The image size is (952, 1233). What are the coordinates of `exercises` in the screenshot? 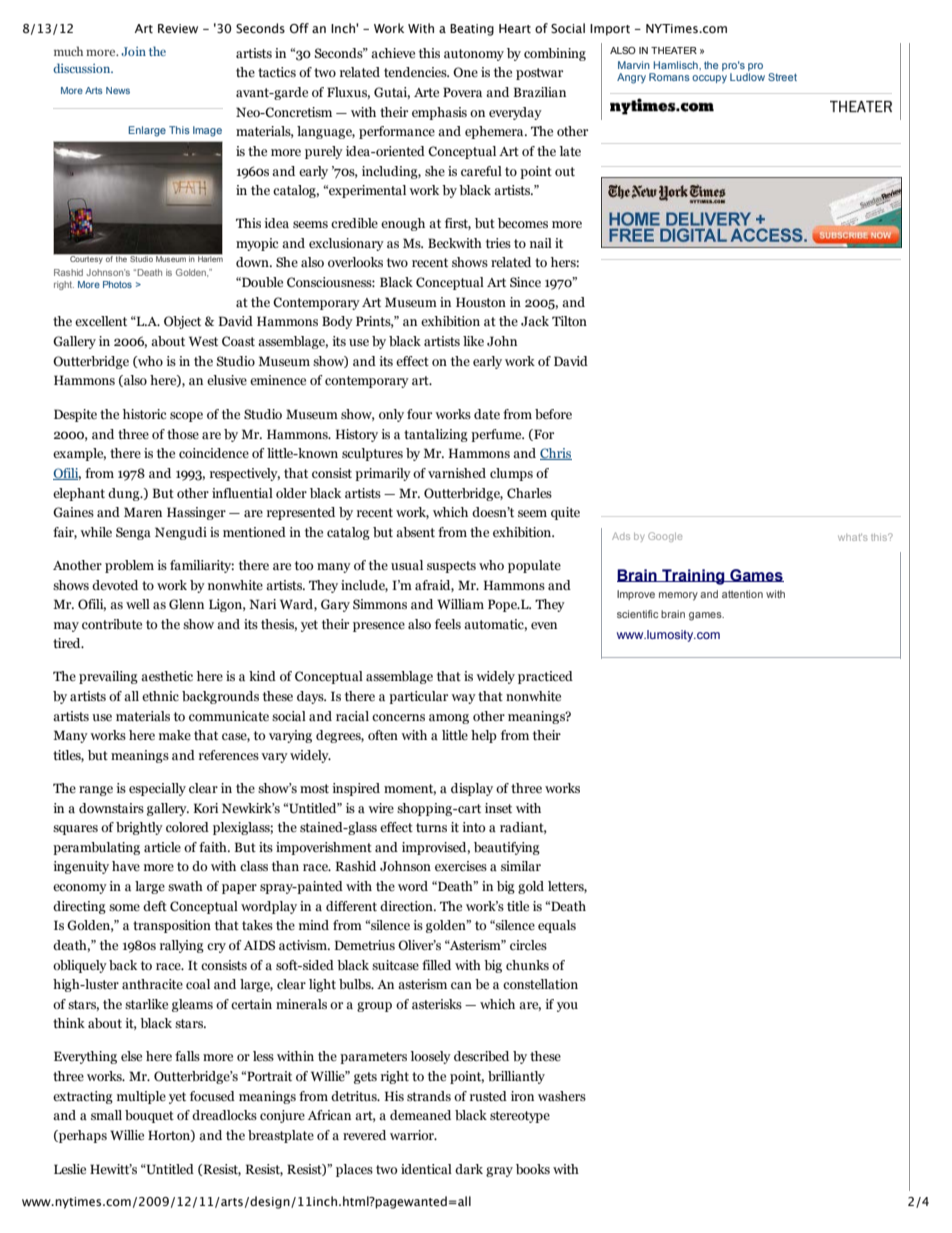 It's located at (461, 866).
